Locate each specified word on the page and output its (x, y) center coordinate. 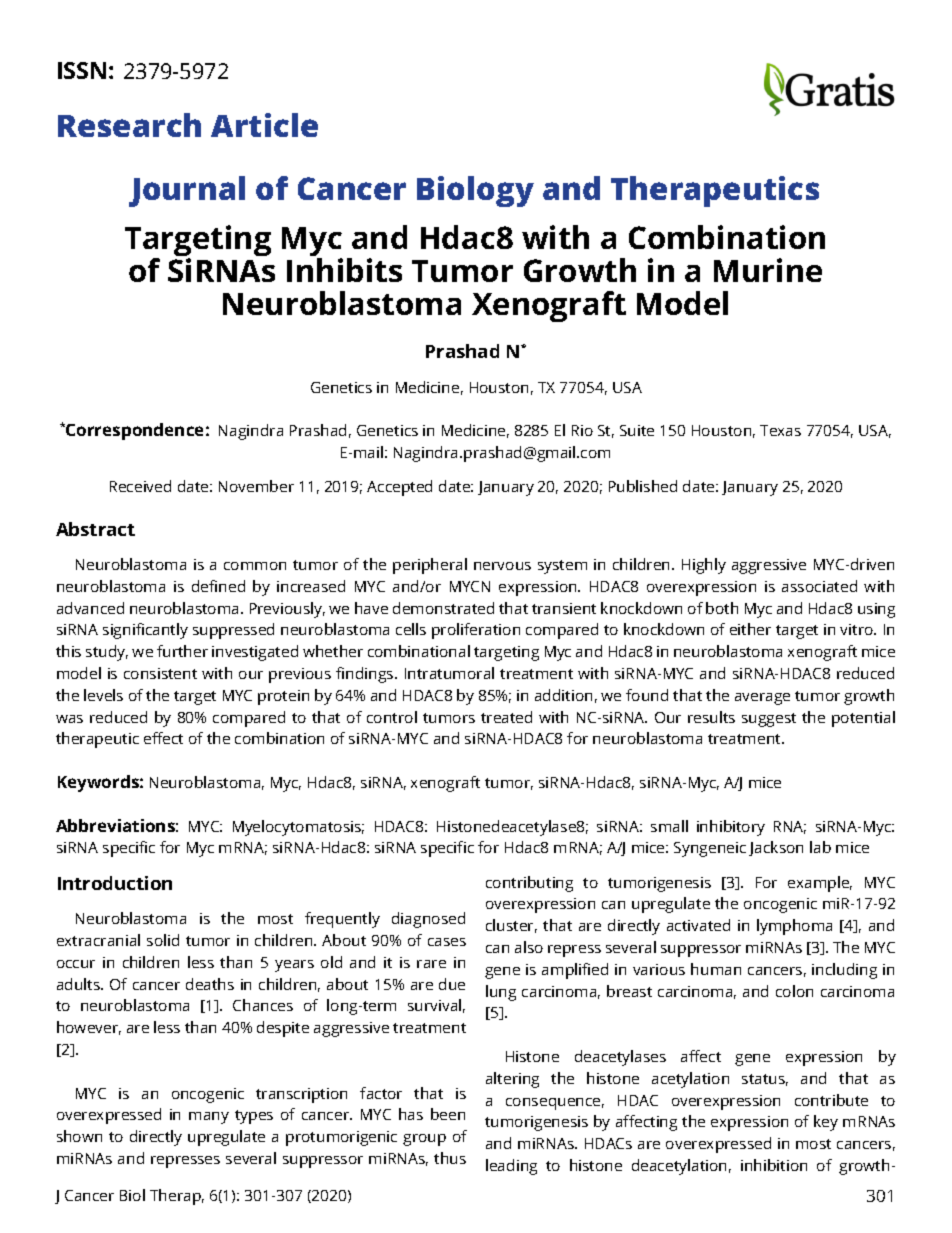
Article (264, 125)
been (448, 1114)
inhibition (774, 1165)
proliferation (476, 631)
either (750, 629)
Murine (768, 270)
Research (129, 125)
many (209, 1118)
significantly (145, 631)
